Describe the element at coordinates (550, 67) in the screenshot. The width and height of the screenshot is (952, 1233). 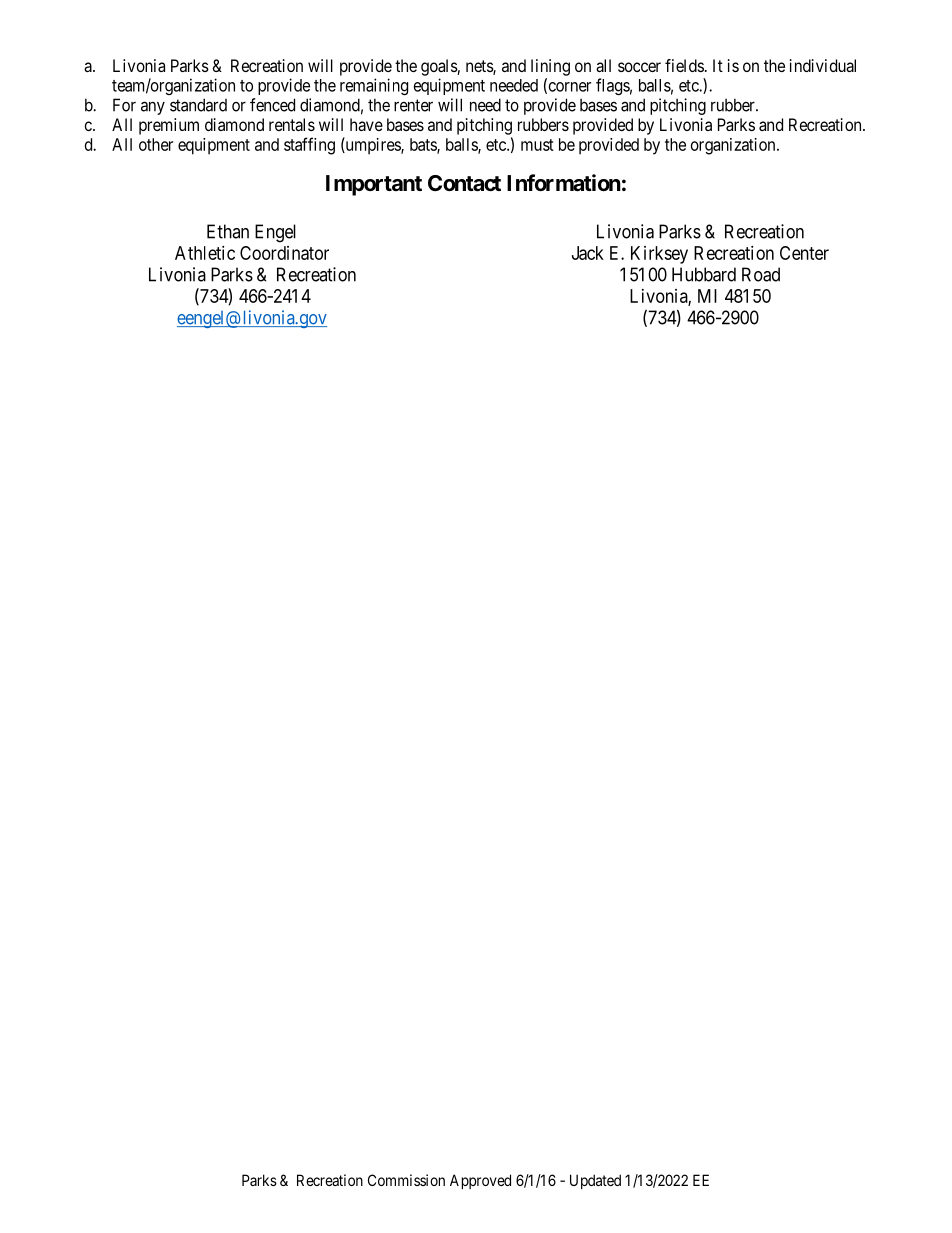
I see `lining` at that location.
